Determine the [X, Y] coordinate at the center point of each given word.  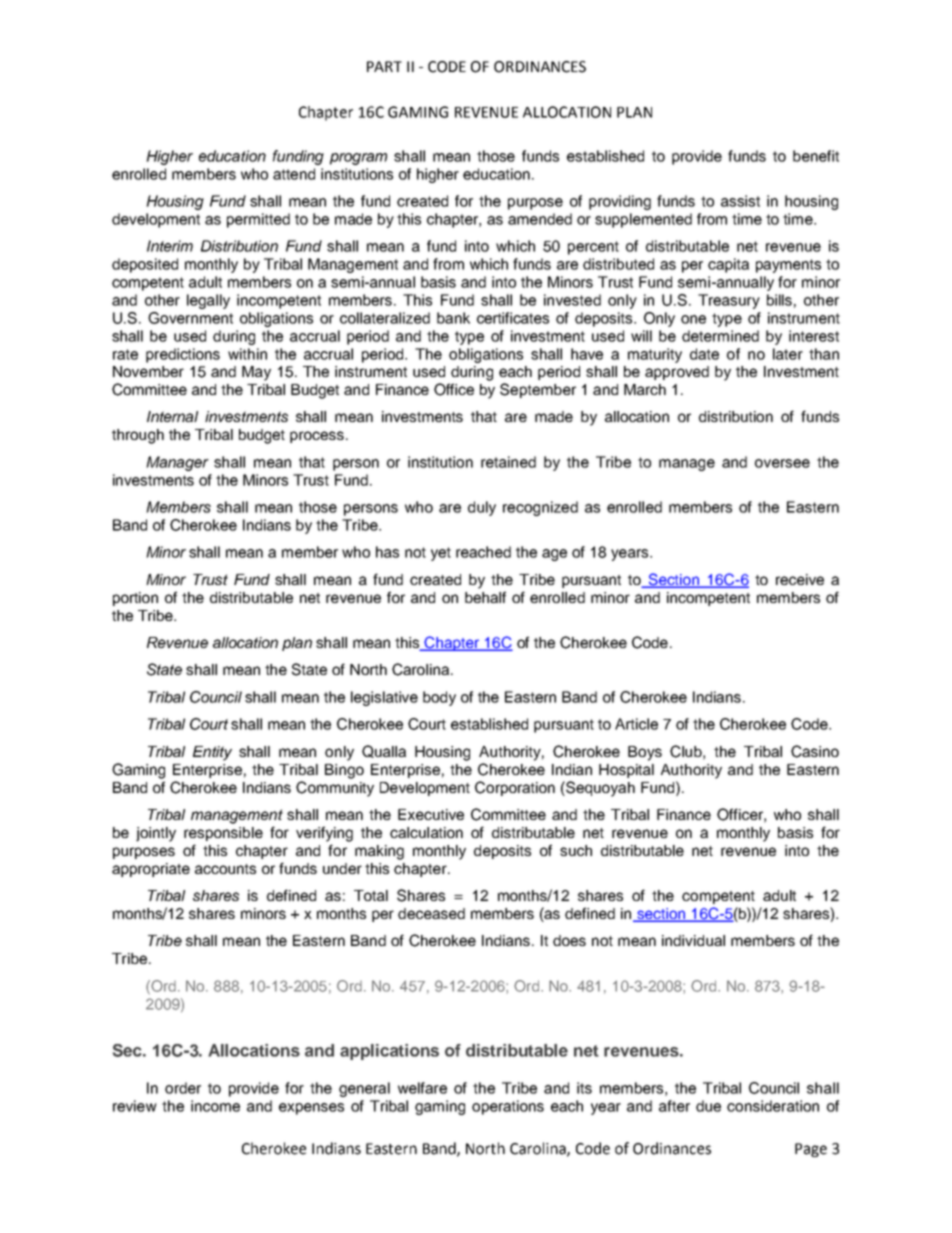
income [215, 1106]
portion [135, 599]
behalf [485, 597]
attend [294, 174]
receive [800, 579]
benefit [816, 156]
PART [384, 66]
